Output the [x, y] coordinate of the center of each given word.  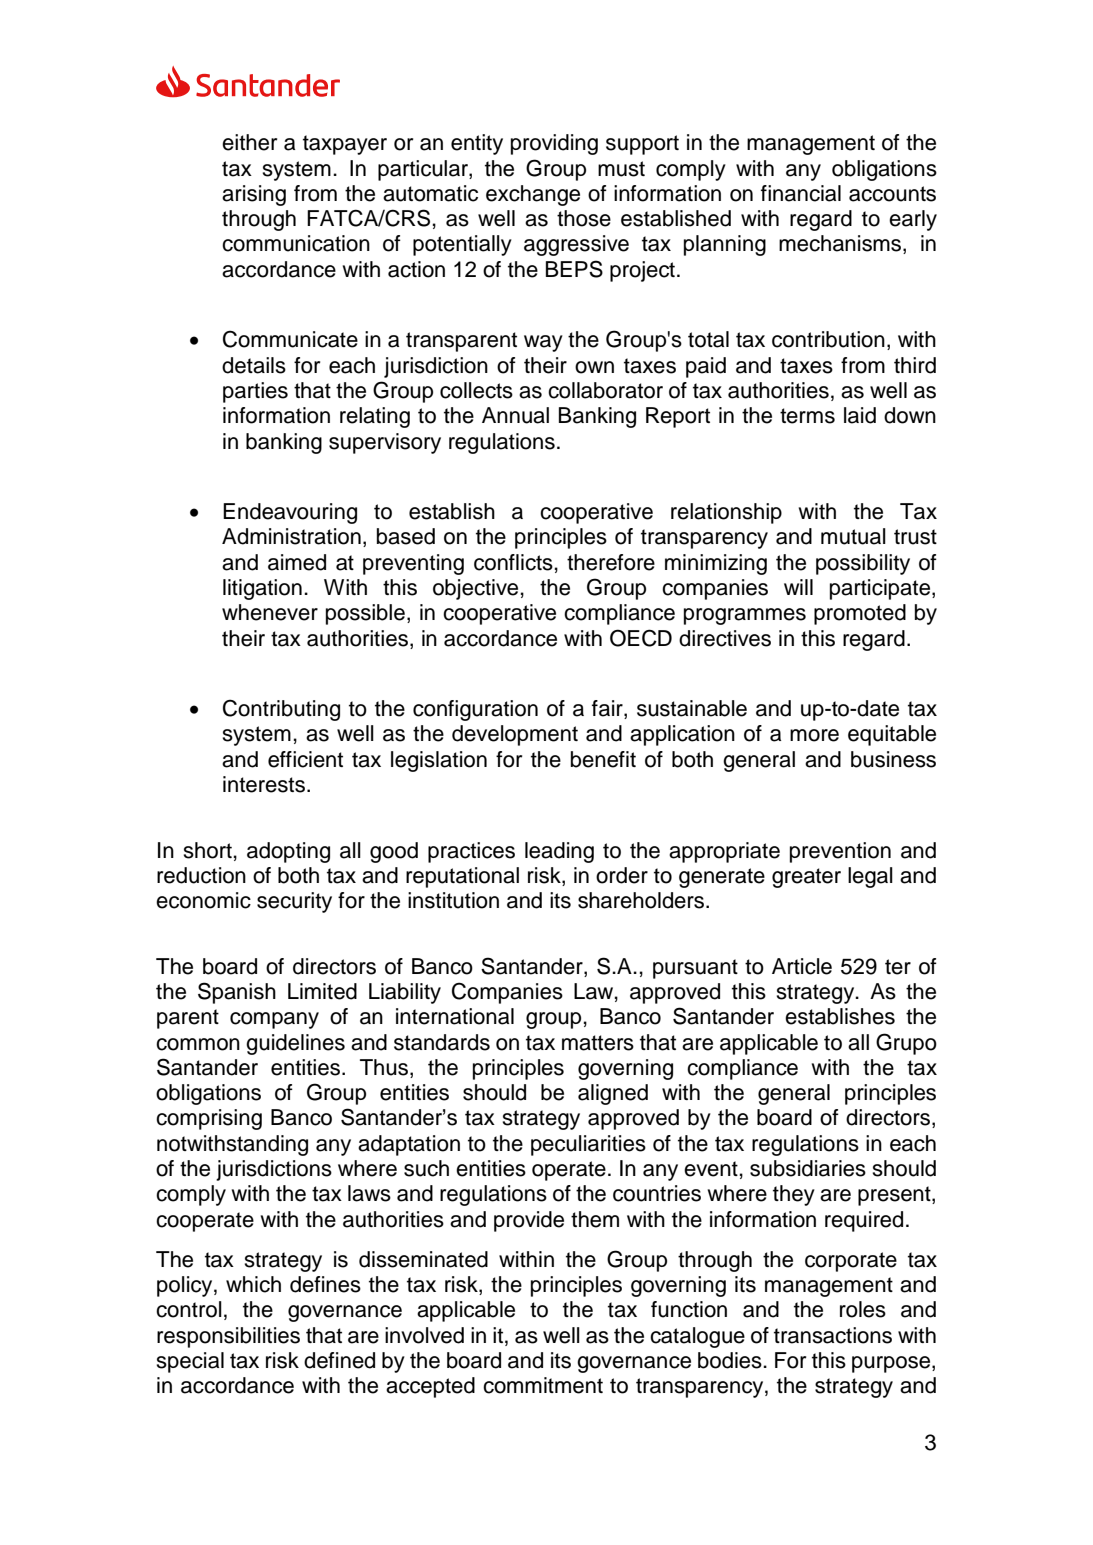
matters [598, 1043]
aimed [297, 562]
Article [802, 966]
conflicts [513, 562]
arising [254, 195]
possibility [863, 564]
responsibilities [228, 1337]
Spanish [237, 993]
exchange [533, 195]
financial [801, 193]
